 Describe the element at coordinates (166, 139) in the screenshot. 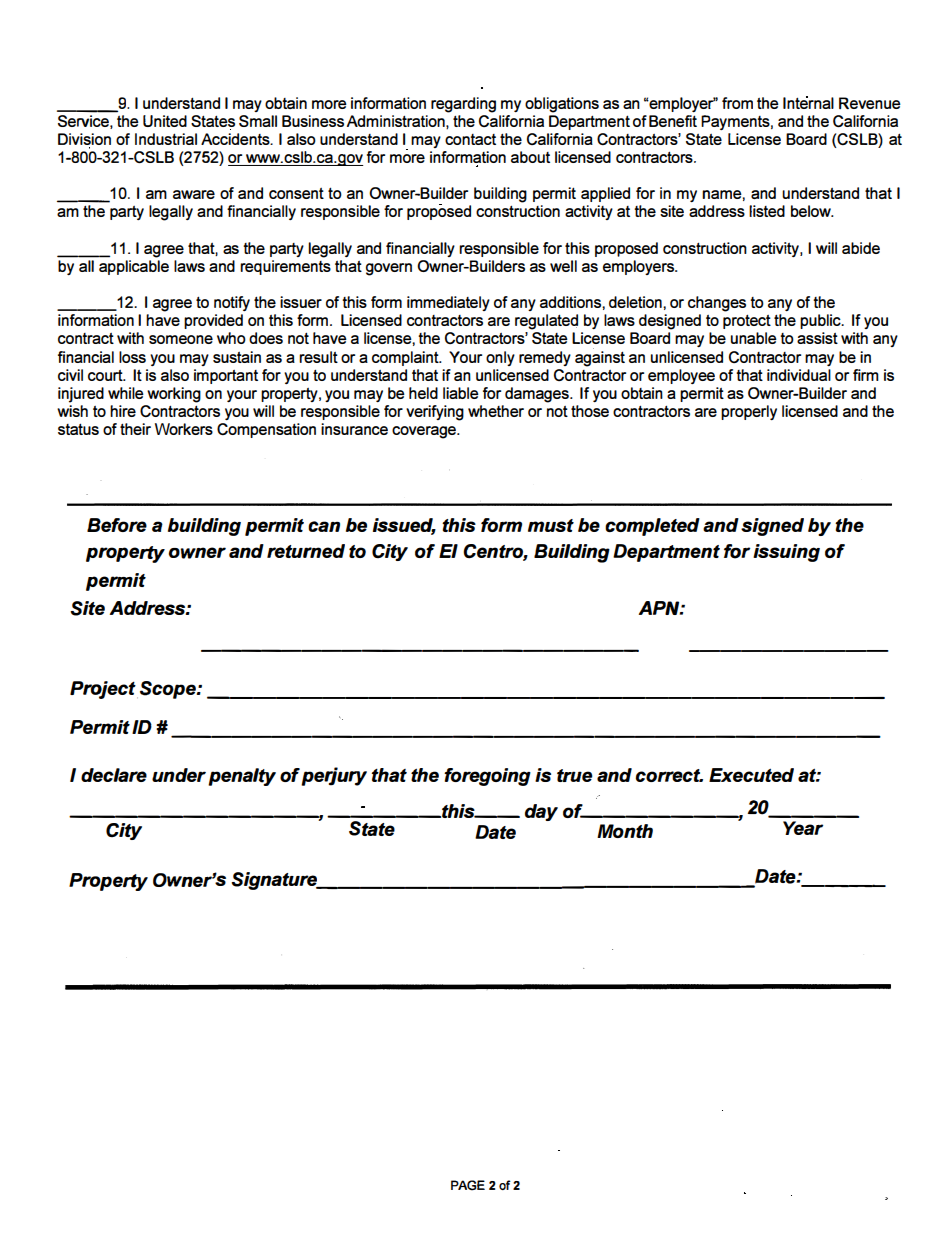

I see `Industrial` at that location.
